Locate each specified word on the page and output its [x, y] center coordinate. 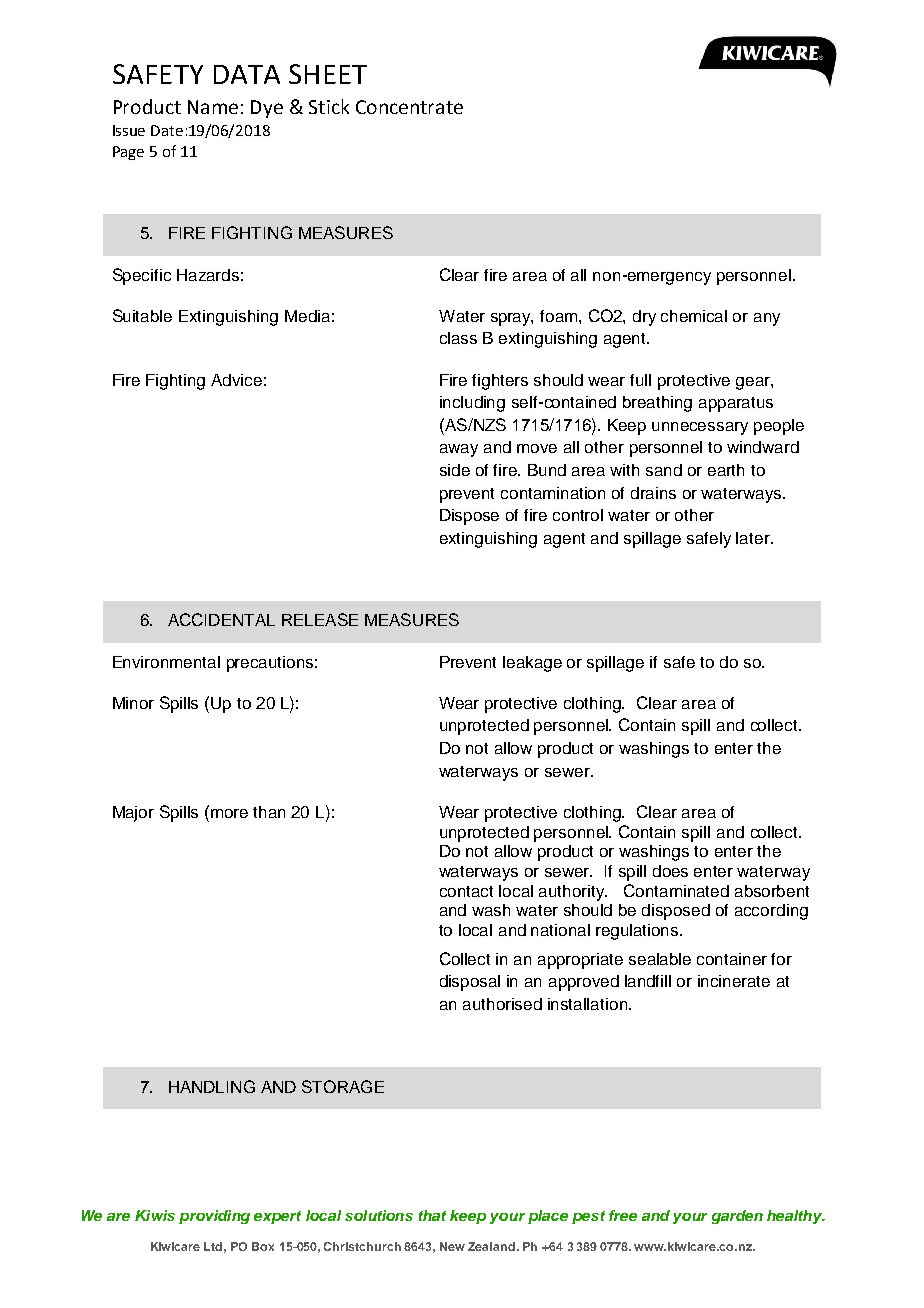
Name [213, 107]
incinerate [734, 981]
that [432, 1215]
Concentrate [409, 107]
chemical [694, 316]
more [229, 813]
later [754, 538]
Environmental [166, 662]
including [472, 404]
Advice [236, 380]
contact [466, 891]
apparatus [736, 404]
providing [214, 1217]
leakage [532, 664]
